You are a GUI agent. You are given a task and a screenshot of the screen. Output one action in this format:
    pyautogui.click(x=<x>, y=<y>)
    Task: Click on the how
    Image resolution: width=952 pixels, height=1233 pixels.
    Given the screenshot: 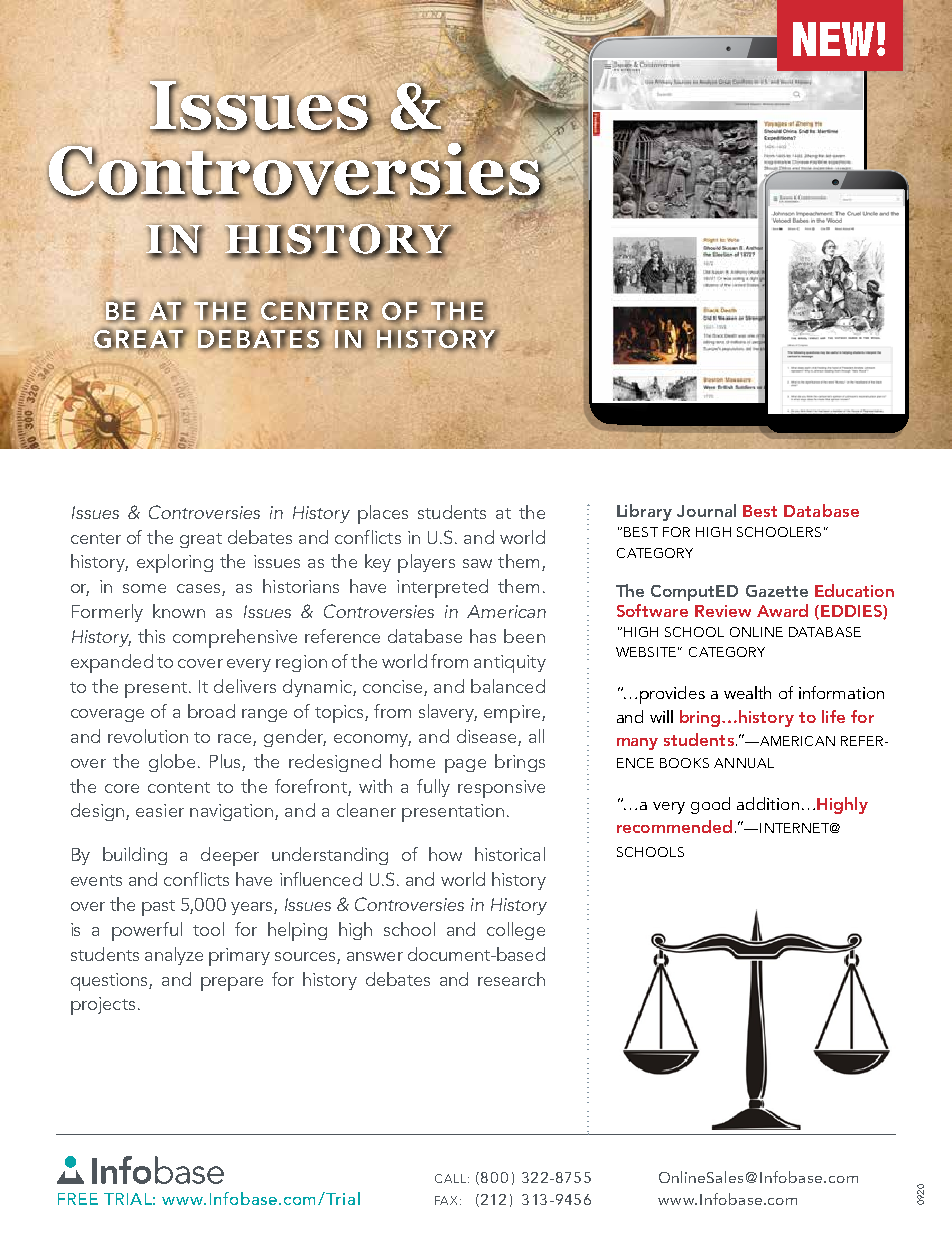 What is the action you would take?
    pyautogui.click(x=445, y=854)
